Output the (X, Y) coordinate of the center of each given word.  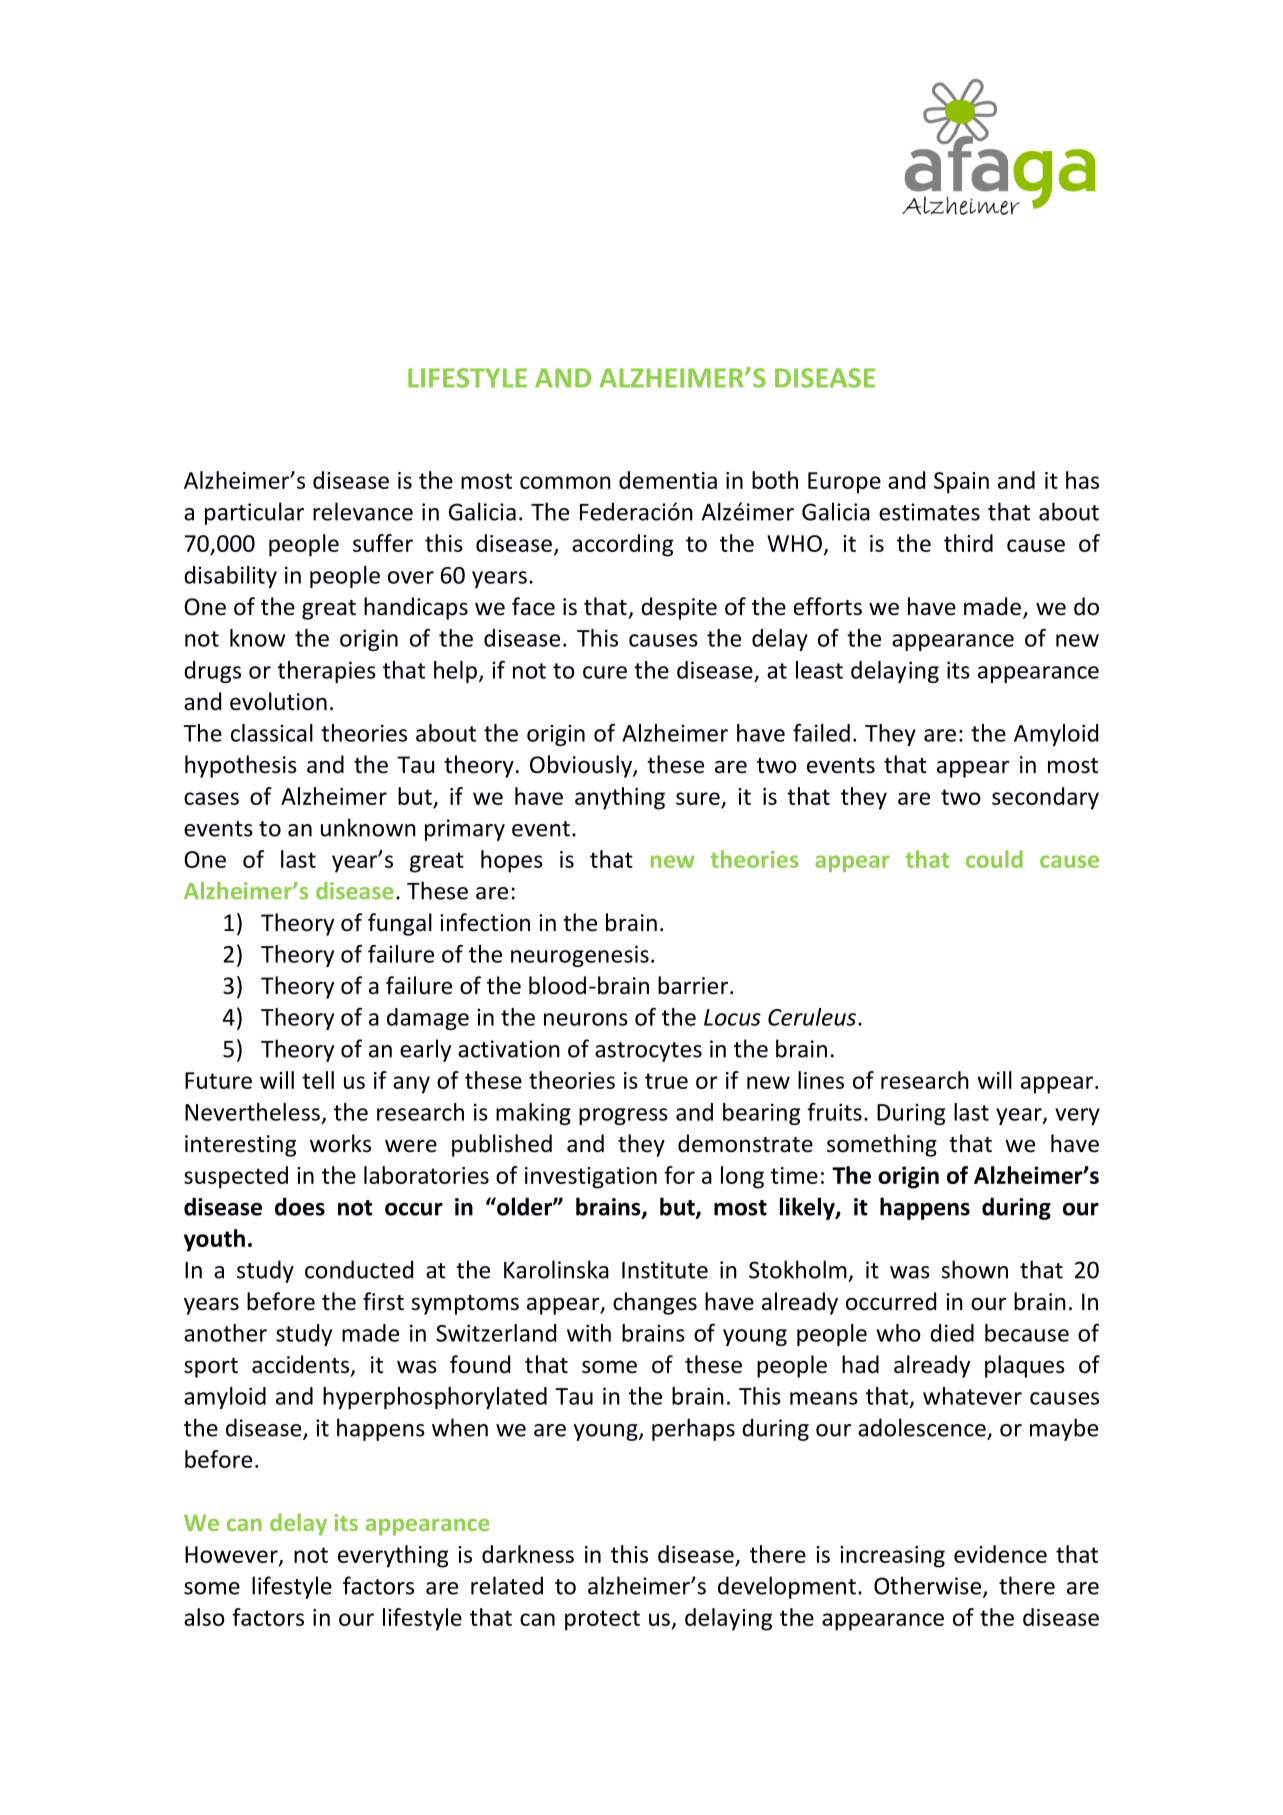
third (968, 543)
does (300, 1206)
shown (974, 1269)
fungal (400, 924)
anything (620, 798)
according (622, 545)
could (994, 859)
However (232, 1555)
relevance (363, 511)
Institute (665, 1270)
